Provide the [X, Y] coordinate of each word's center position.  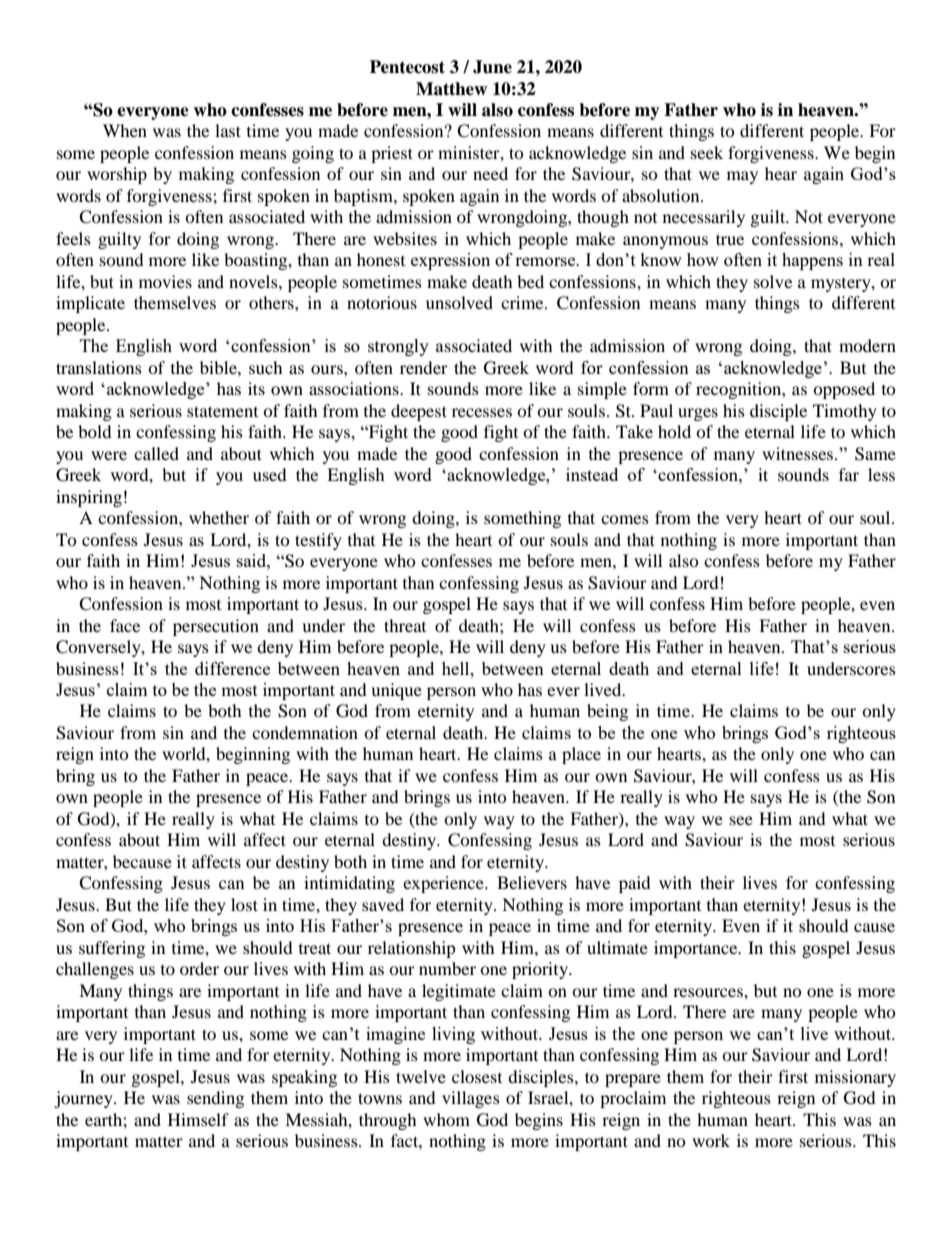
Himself [198, 1119]
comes [625, 519]
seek [707, 152]
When [125, 130]
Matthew [451, 89]
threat [405, 625]
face [125, 625]
